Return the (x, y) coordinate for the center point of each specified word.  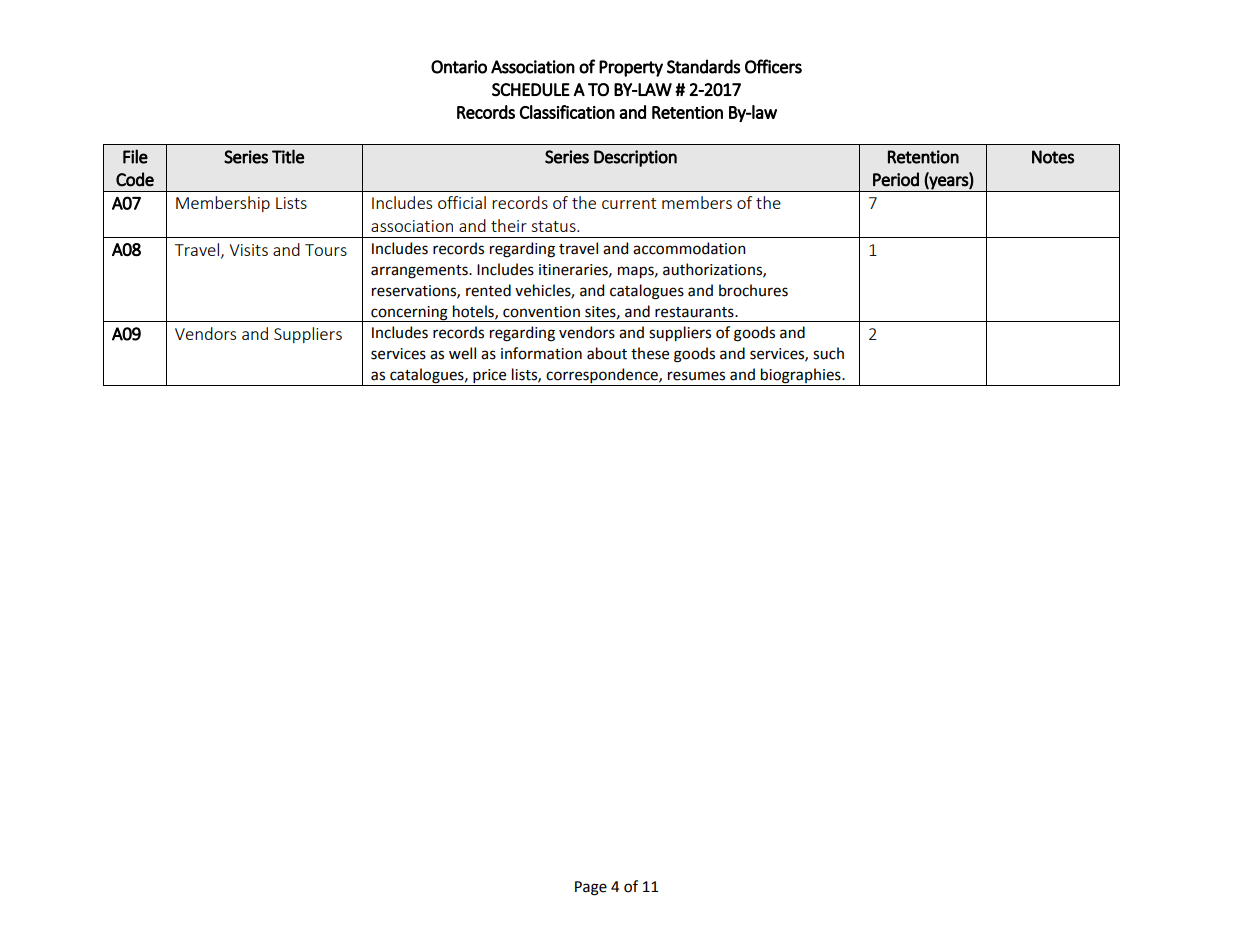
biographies (801, 377)
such (828, 353)
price (490, 377)
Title (288, 156)
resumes (696, 376)
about (607, 353)
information (541, 353)
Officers (773, 66)
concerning (409, 314)
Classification (567, 112)
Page (591, 888)
